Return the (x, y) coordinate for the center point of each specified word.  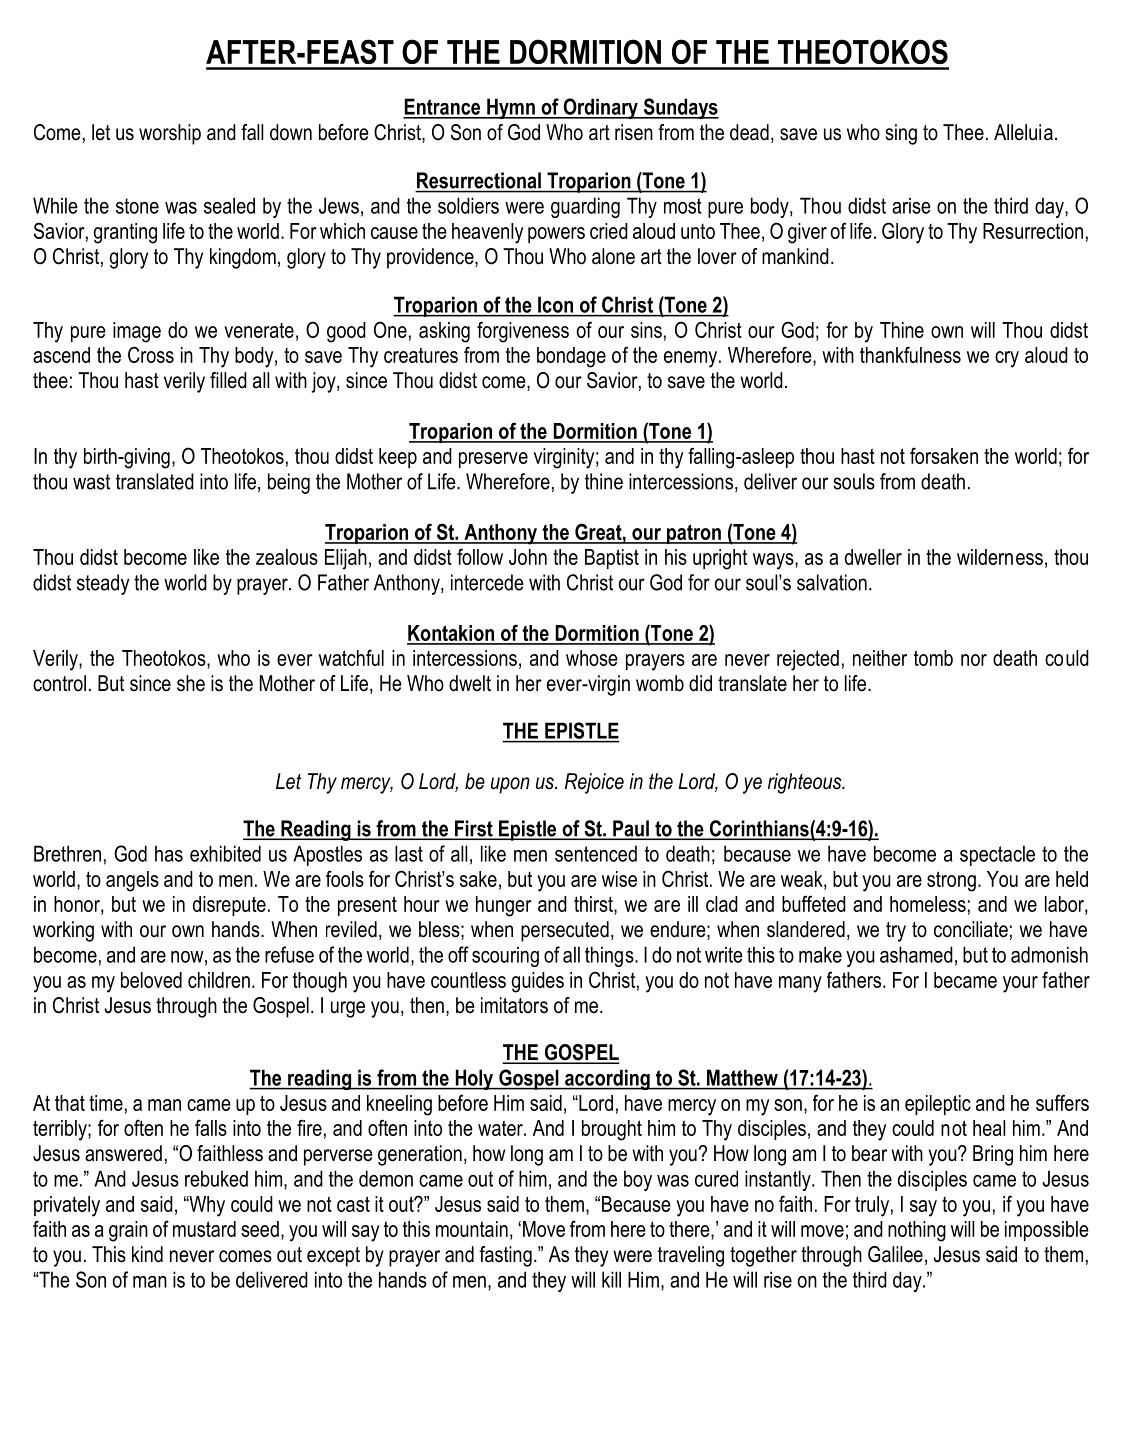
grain (128, 1231)
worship (170, 134)
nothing (917, 1231)
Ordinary (600, 108)
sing (901, 134)
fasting (505, 1256)
